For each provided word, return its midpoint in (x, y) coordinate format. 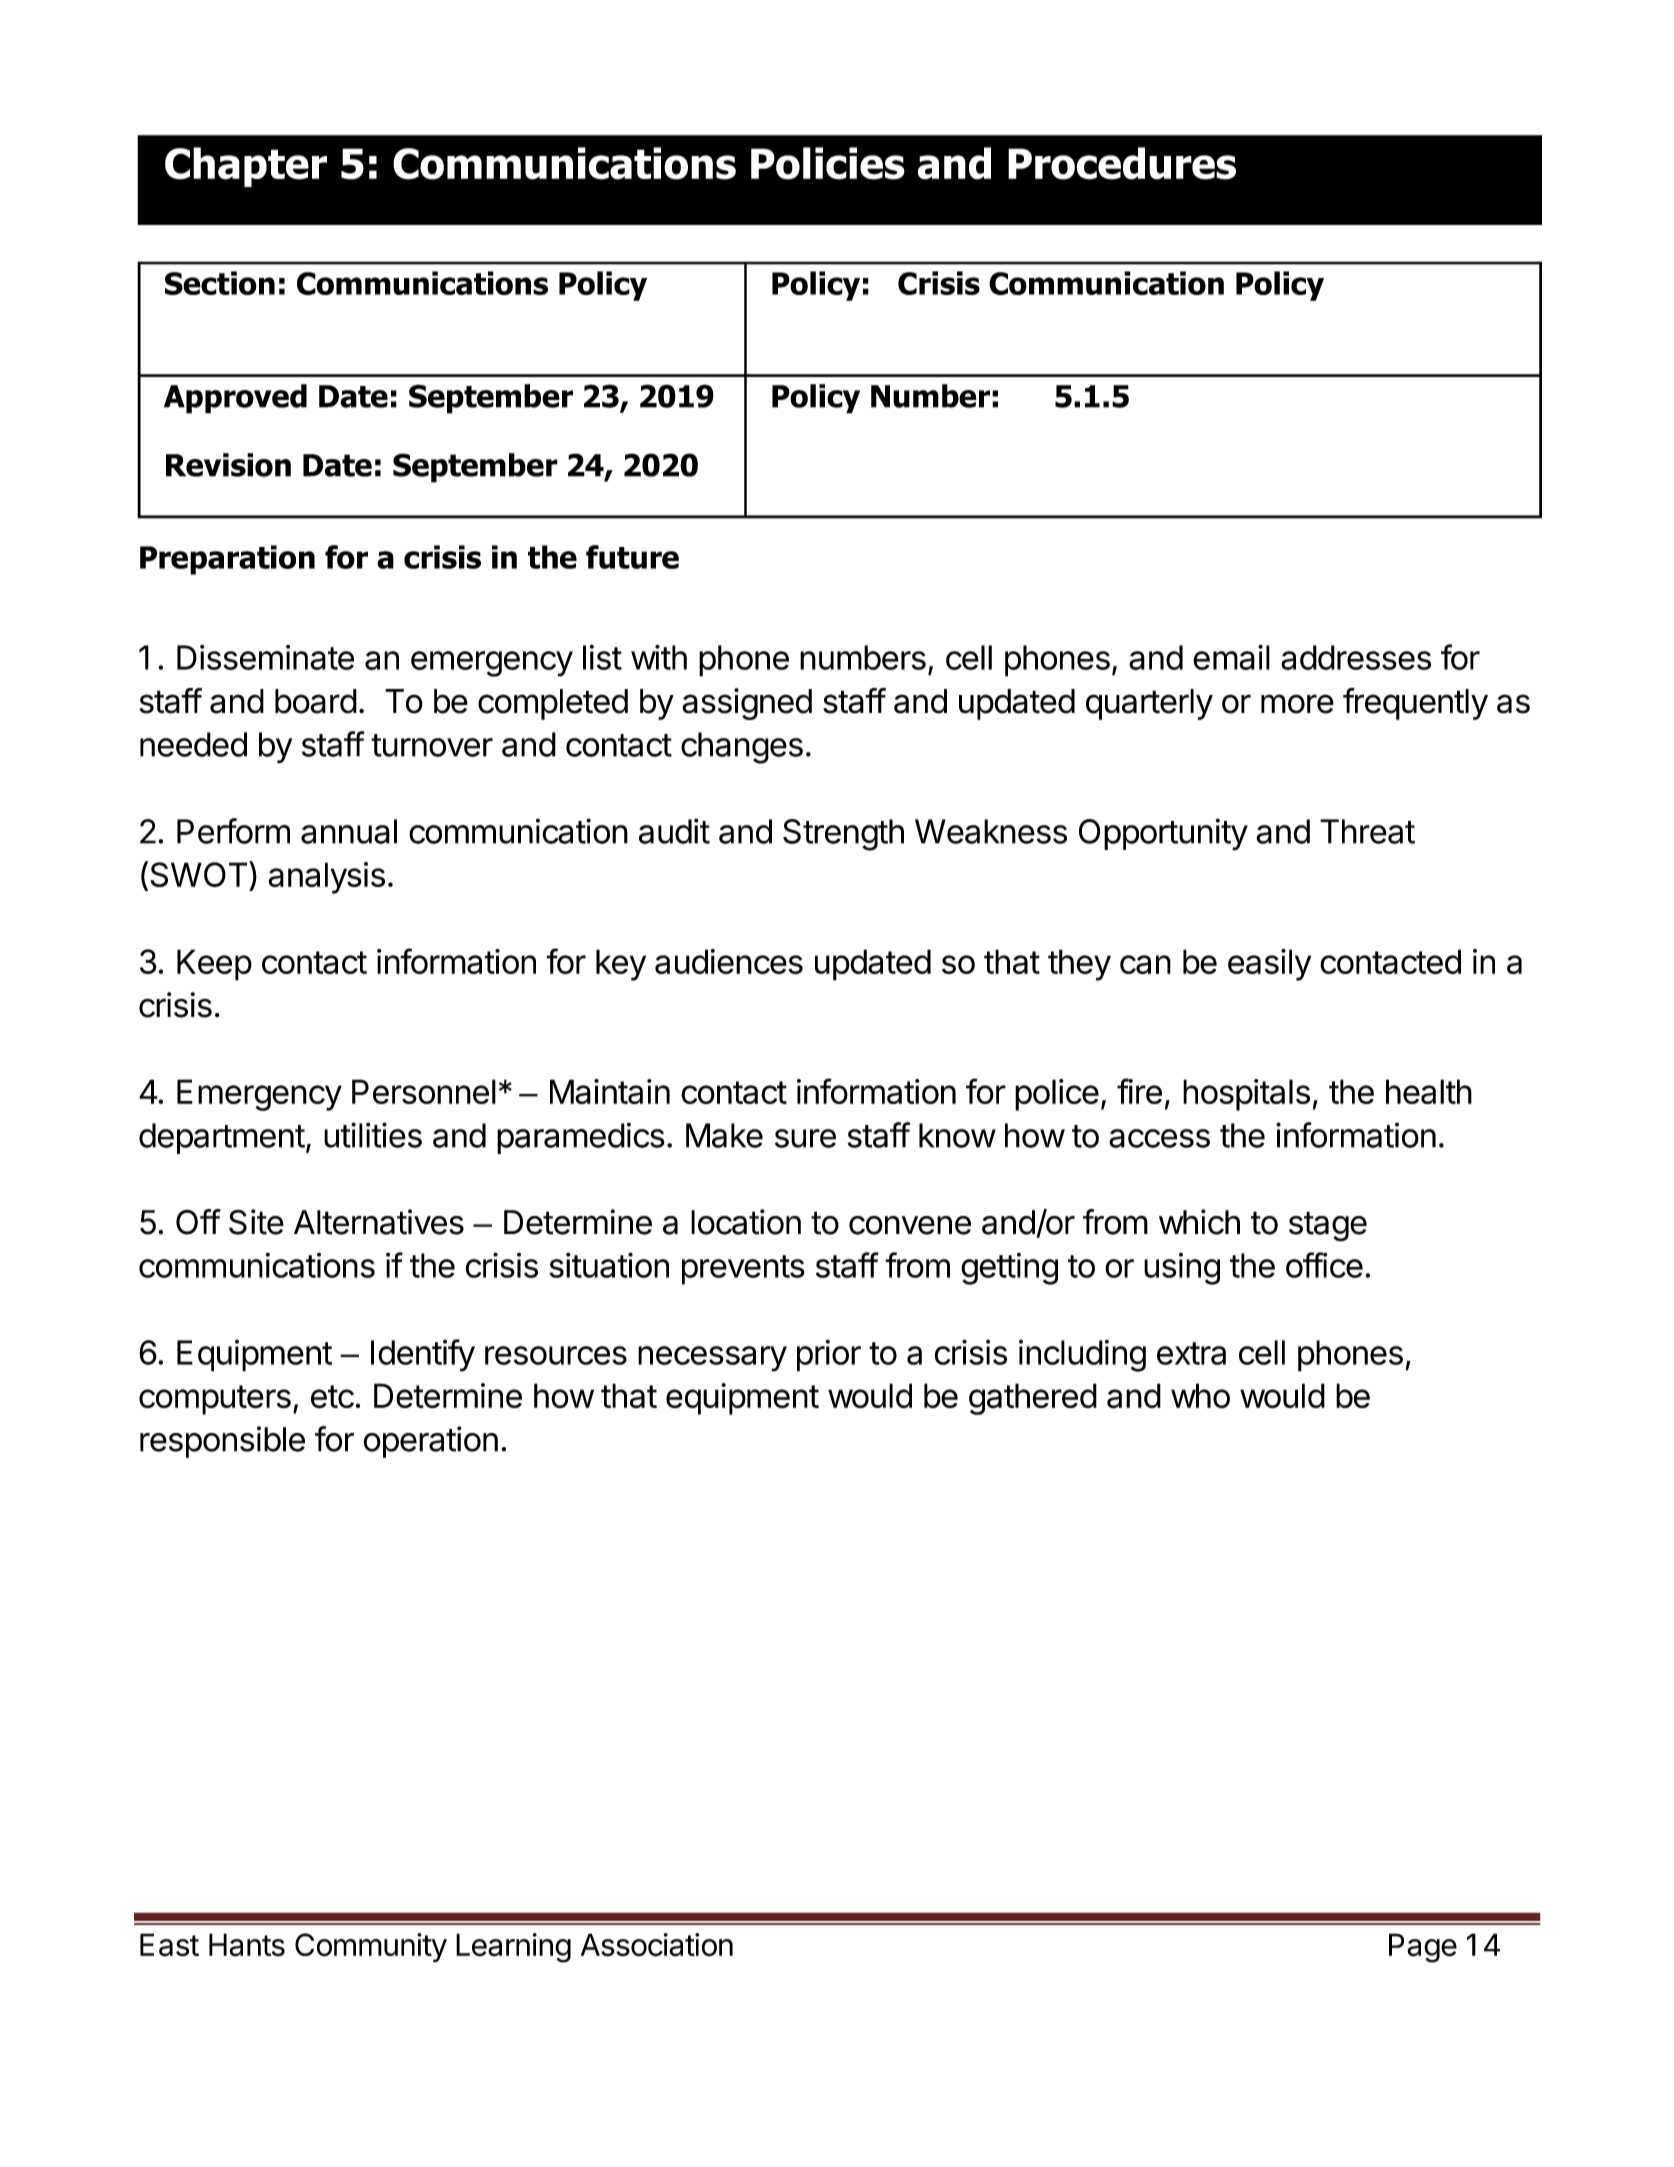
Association (657, 1945)
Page (1423, 1948)
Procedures (1122, 163)
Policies (828, 163)
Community (371, 1947)
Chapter (246, 167)
